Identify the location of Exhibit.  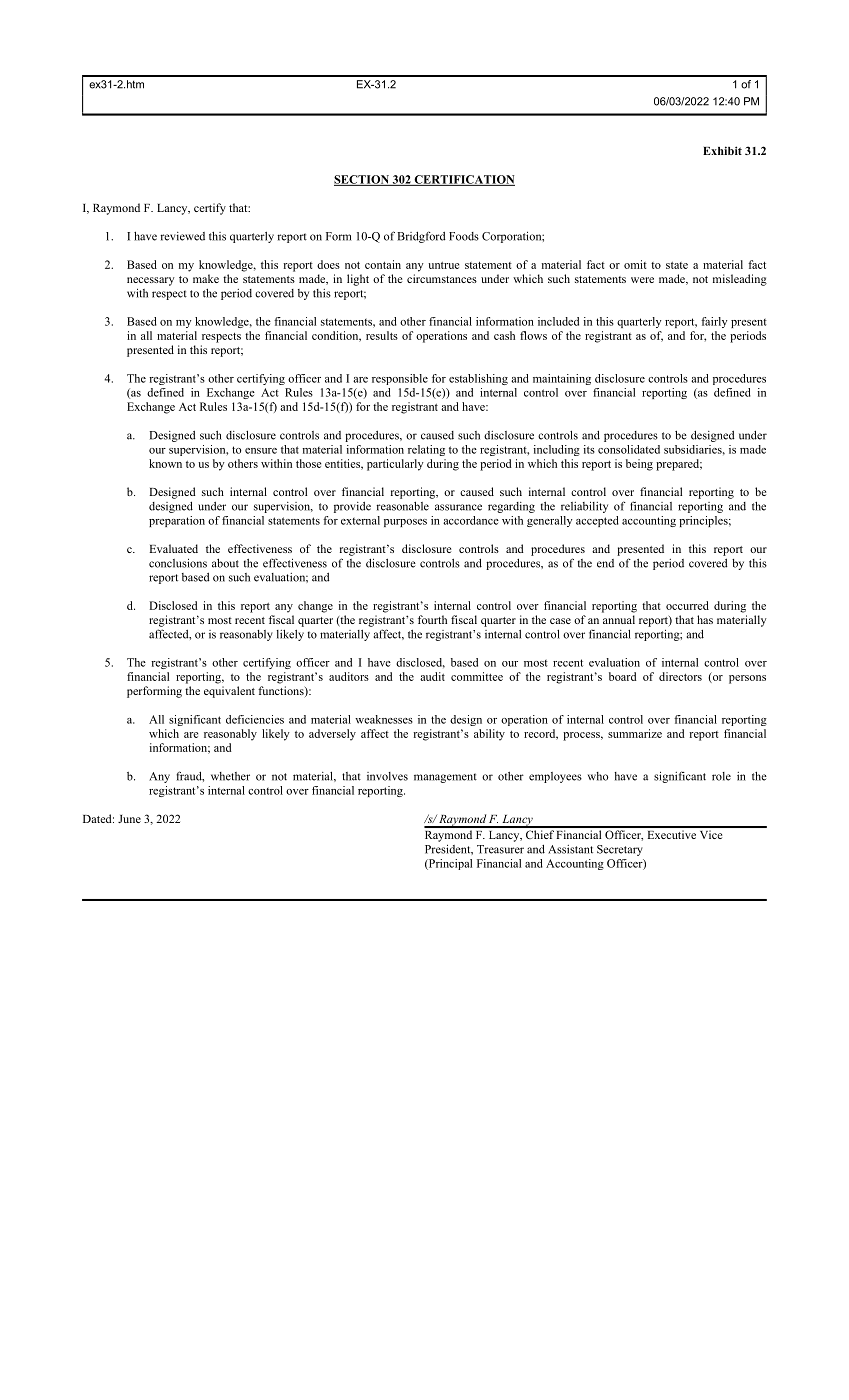
(722, 150).
